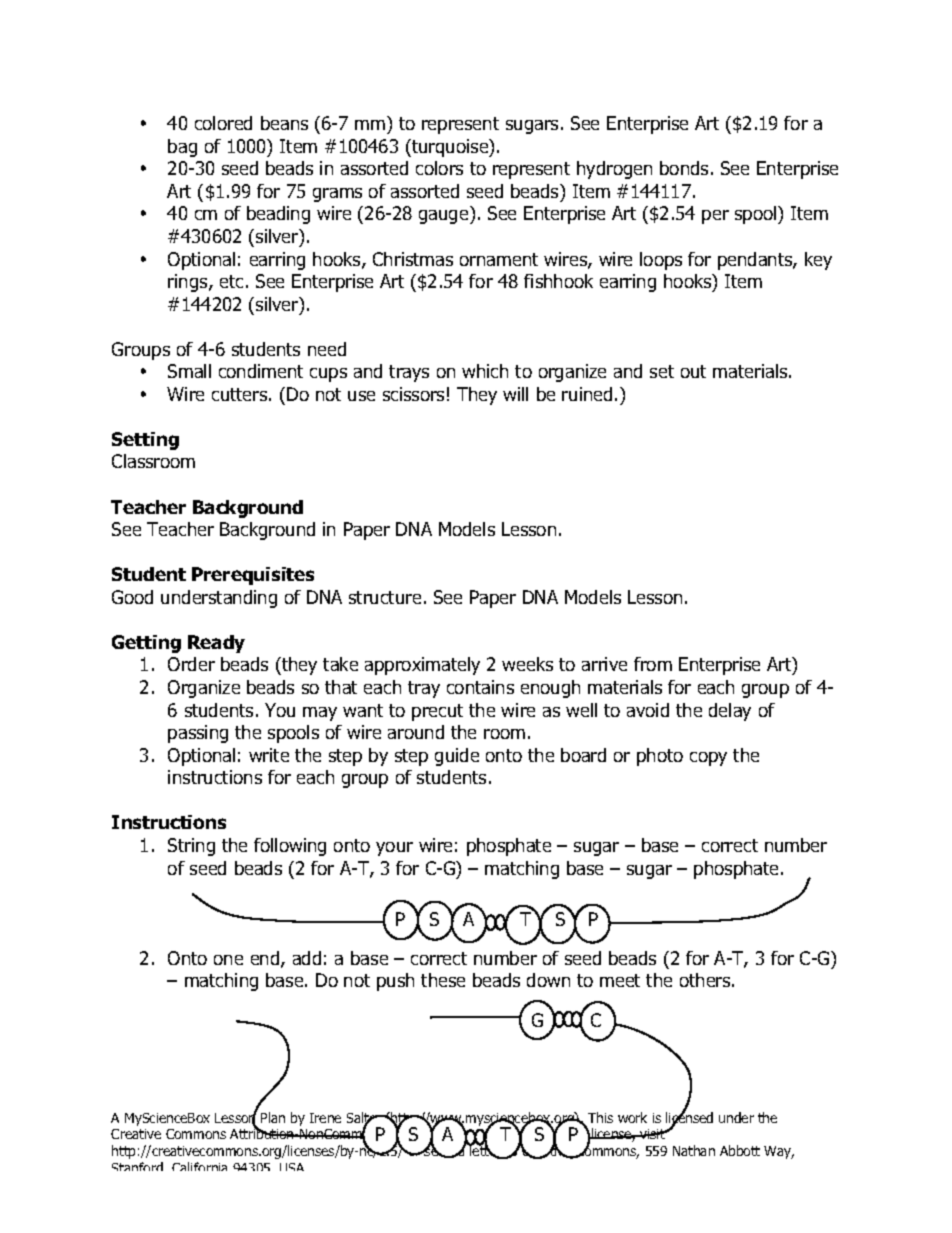  I want to click on which, so click(485, 371).
